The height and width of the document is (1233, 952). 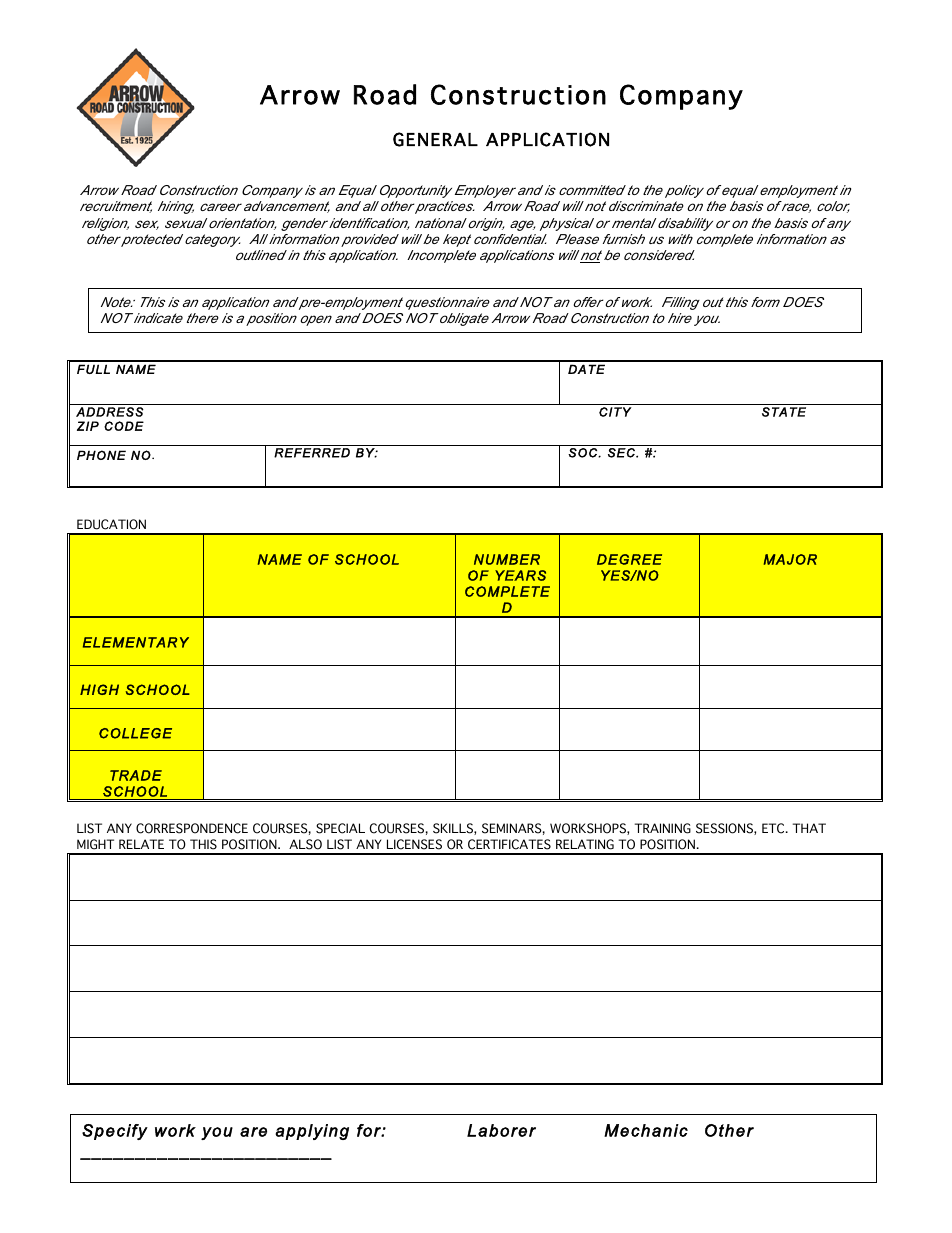 I want to click on GENERAL, so click(x=435, y=139).
